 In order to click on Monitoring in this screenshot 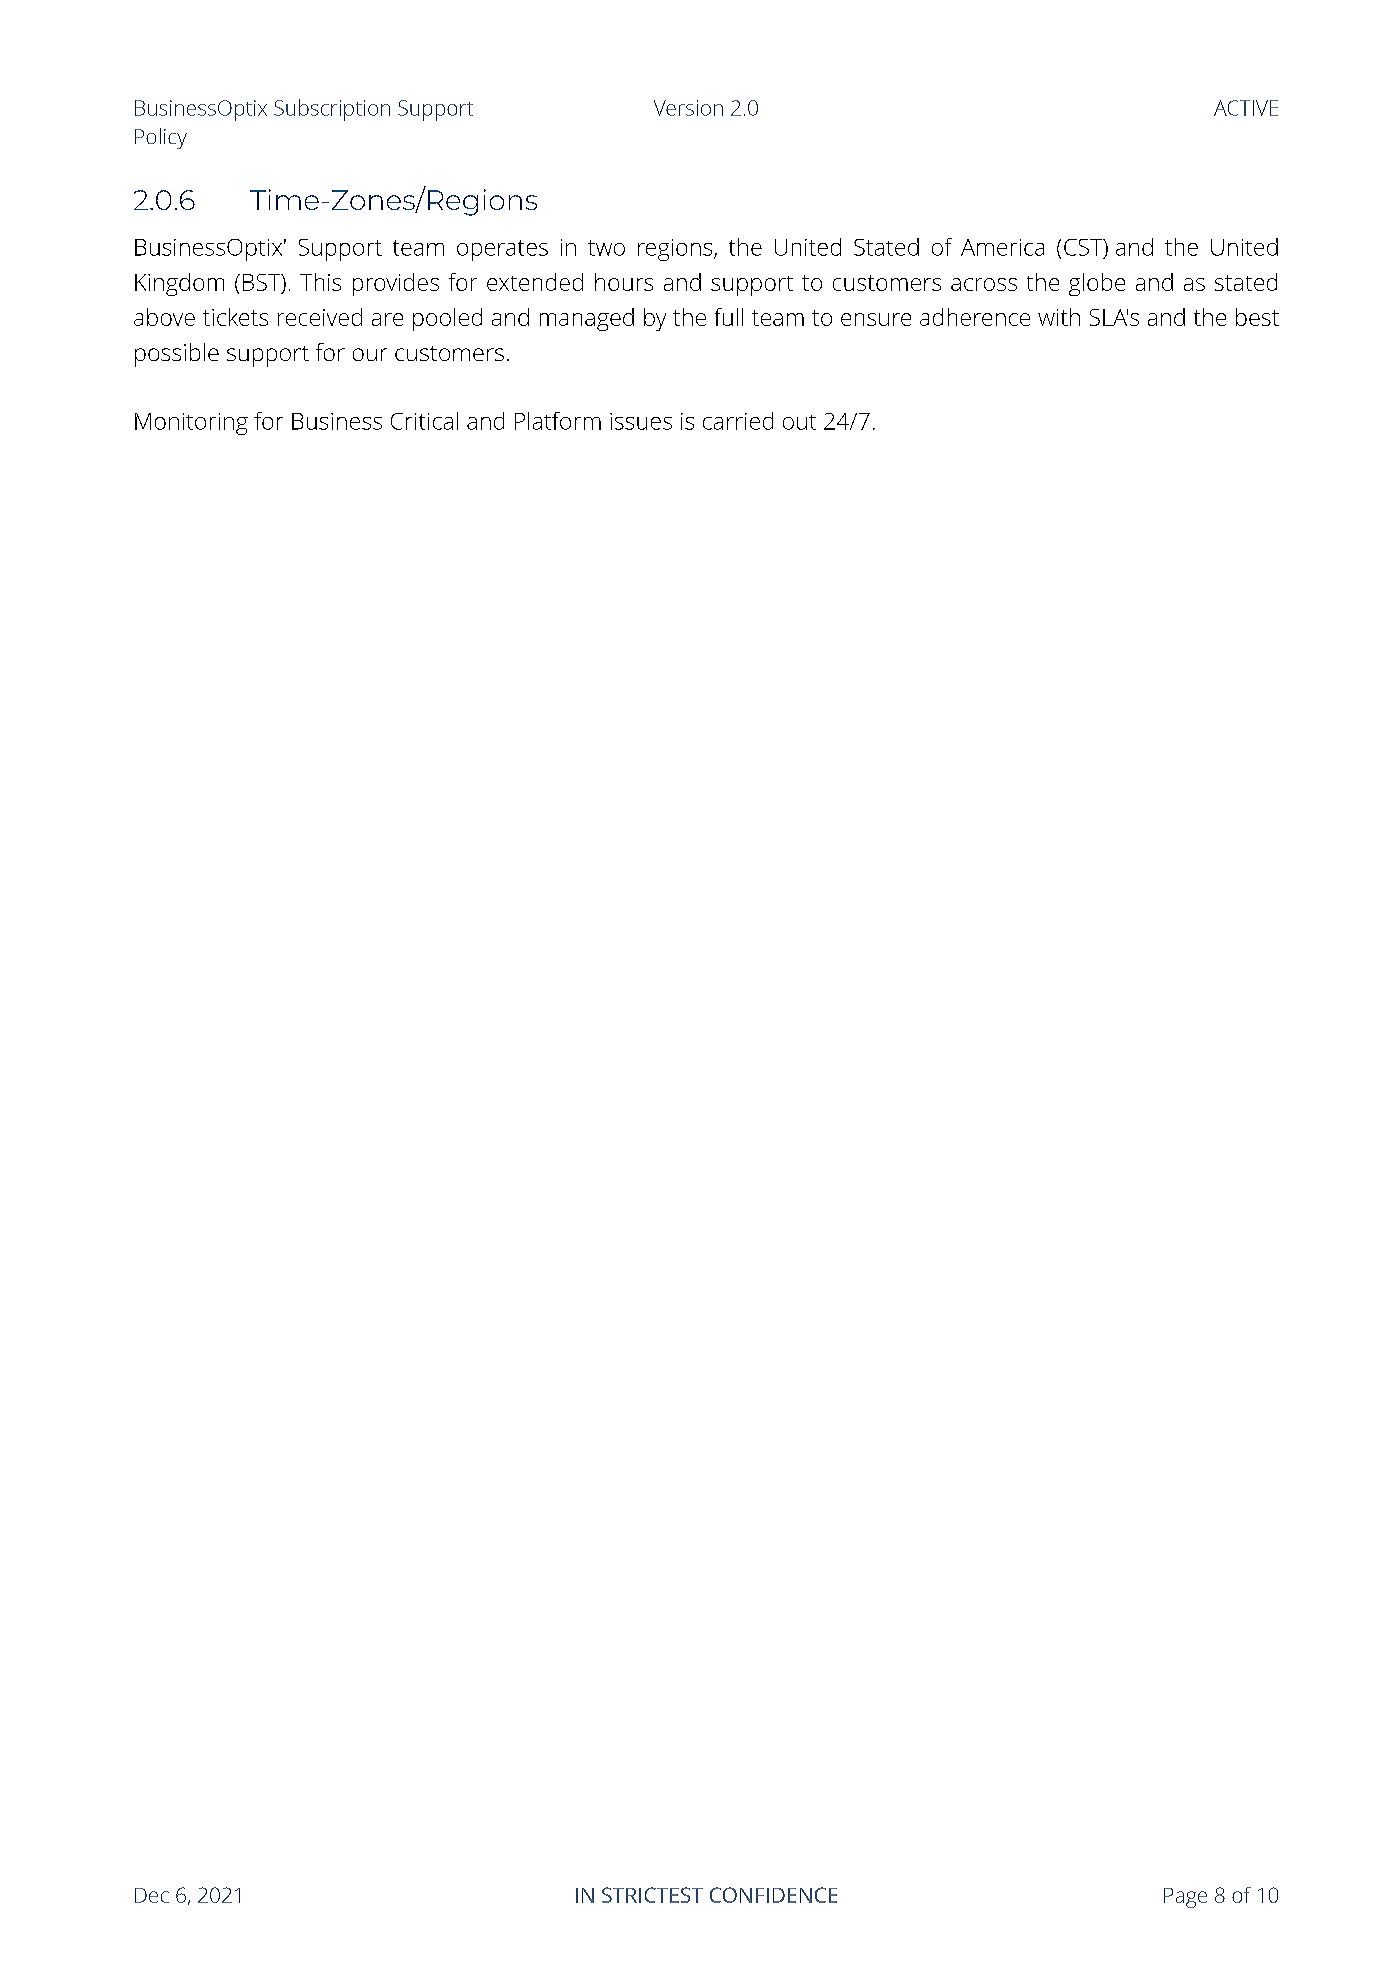, I will do `click(191, 424)`.
